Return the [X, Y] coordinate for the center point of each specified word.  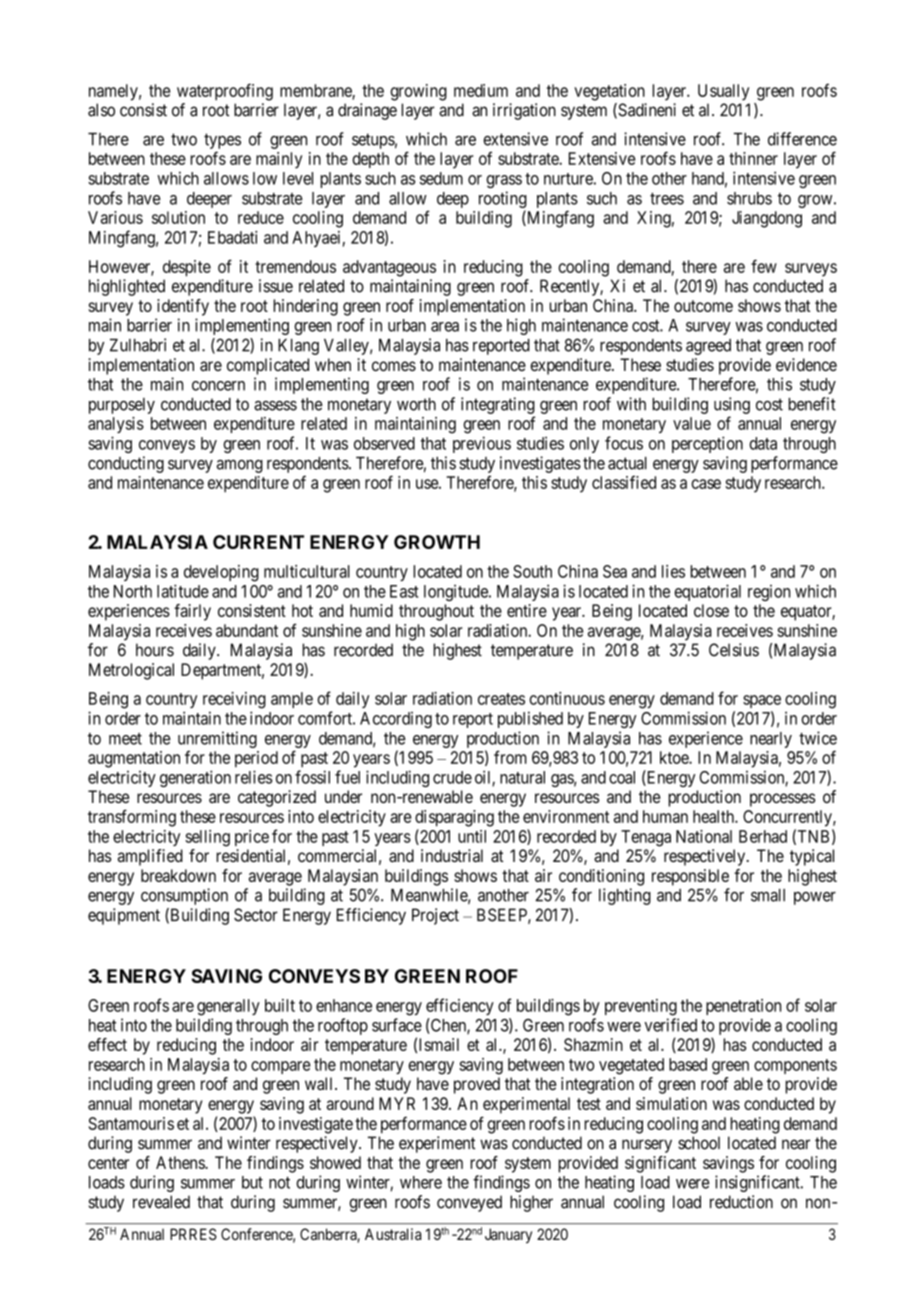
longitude [457, 593]
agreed [708, 347]
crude [452, 777]
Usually [723, 92]
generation [195, 778]
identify [183, 307]
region [769, 593]
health [714, 816]
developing [221, 573]
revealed [161, 1202]
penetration [743, 1007]
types [222, 141]
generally [228, 1007]
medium [481, 90]
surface [397, 1025]
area [445, 327]
